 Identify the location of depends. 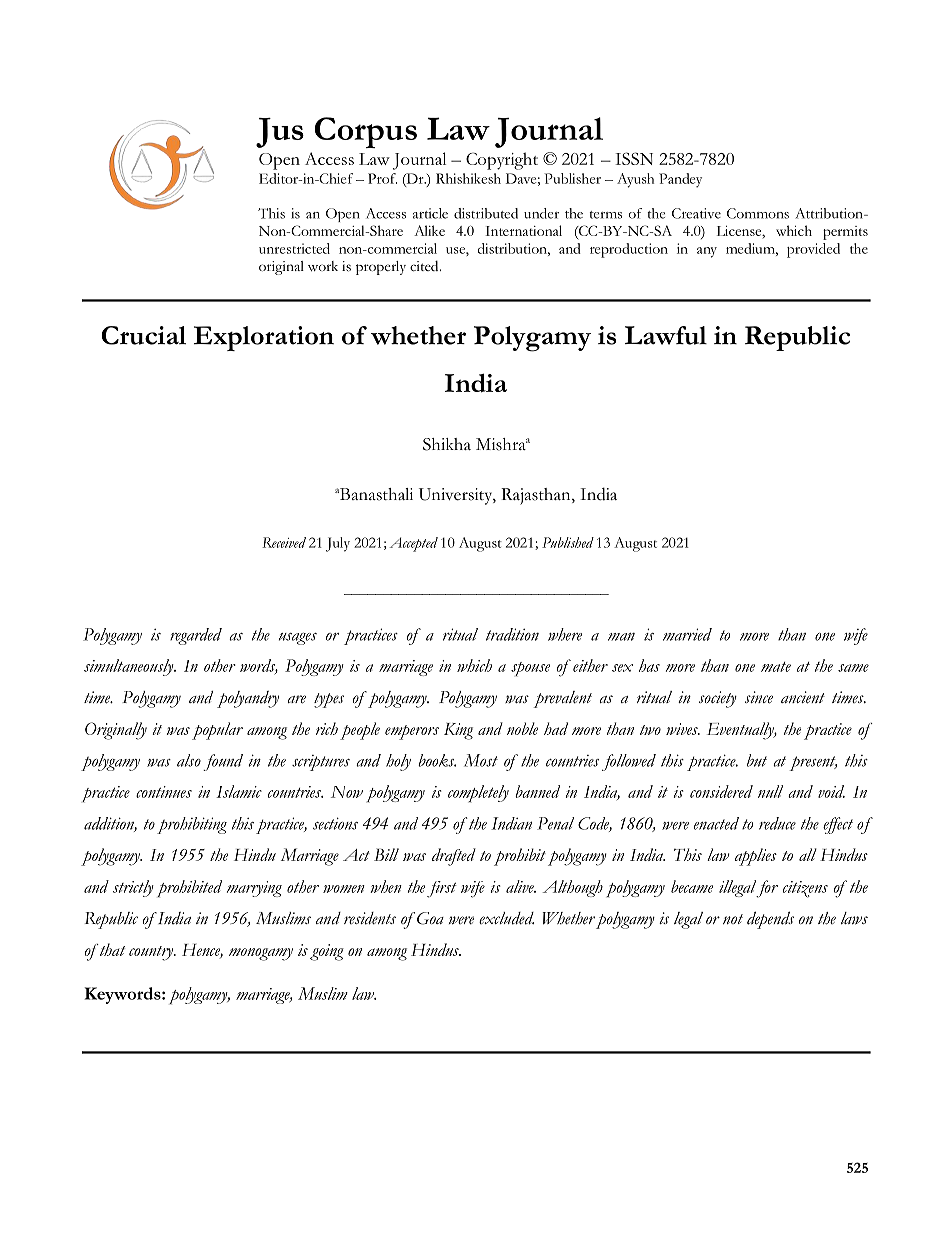
(770, 920).
